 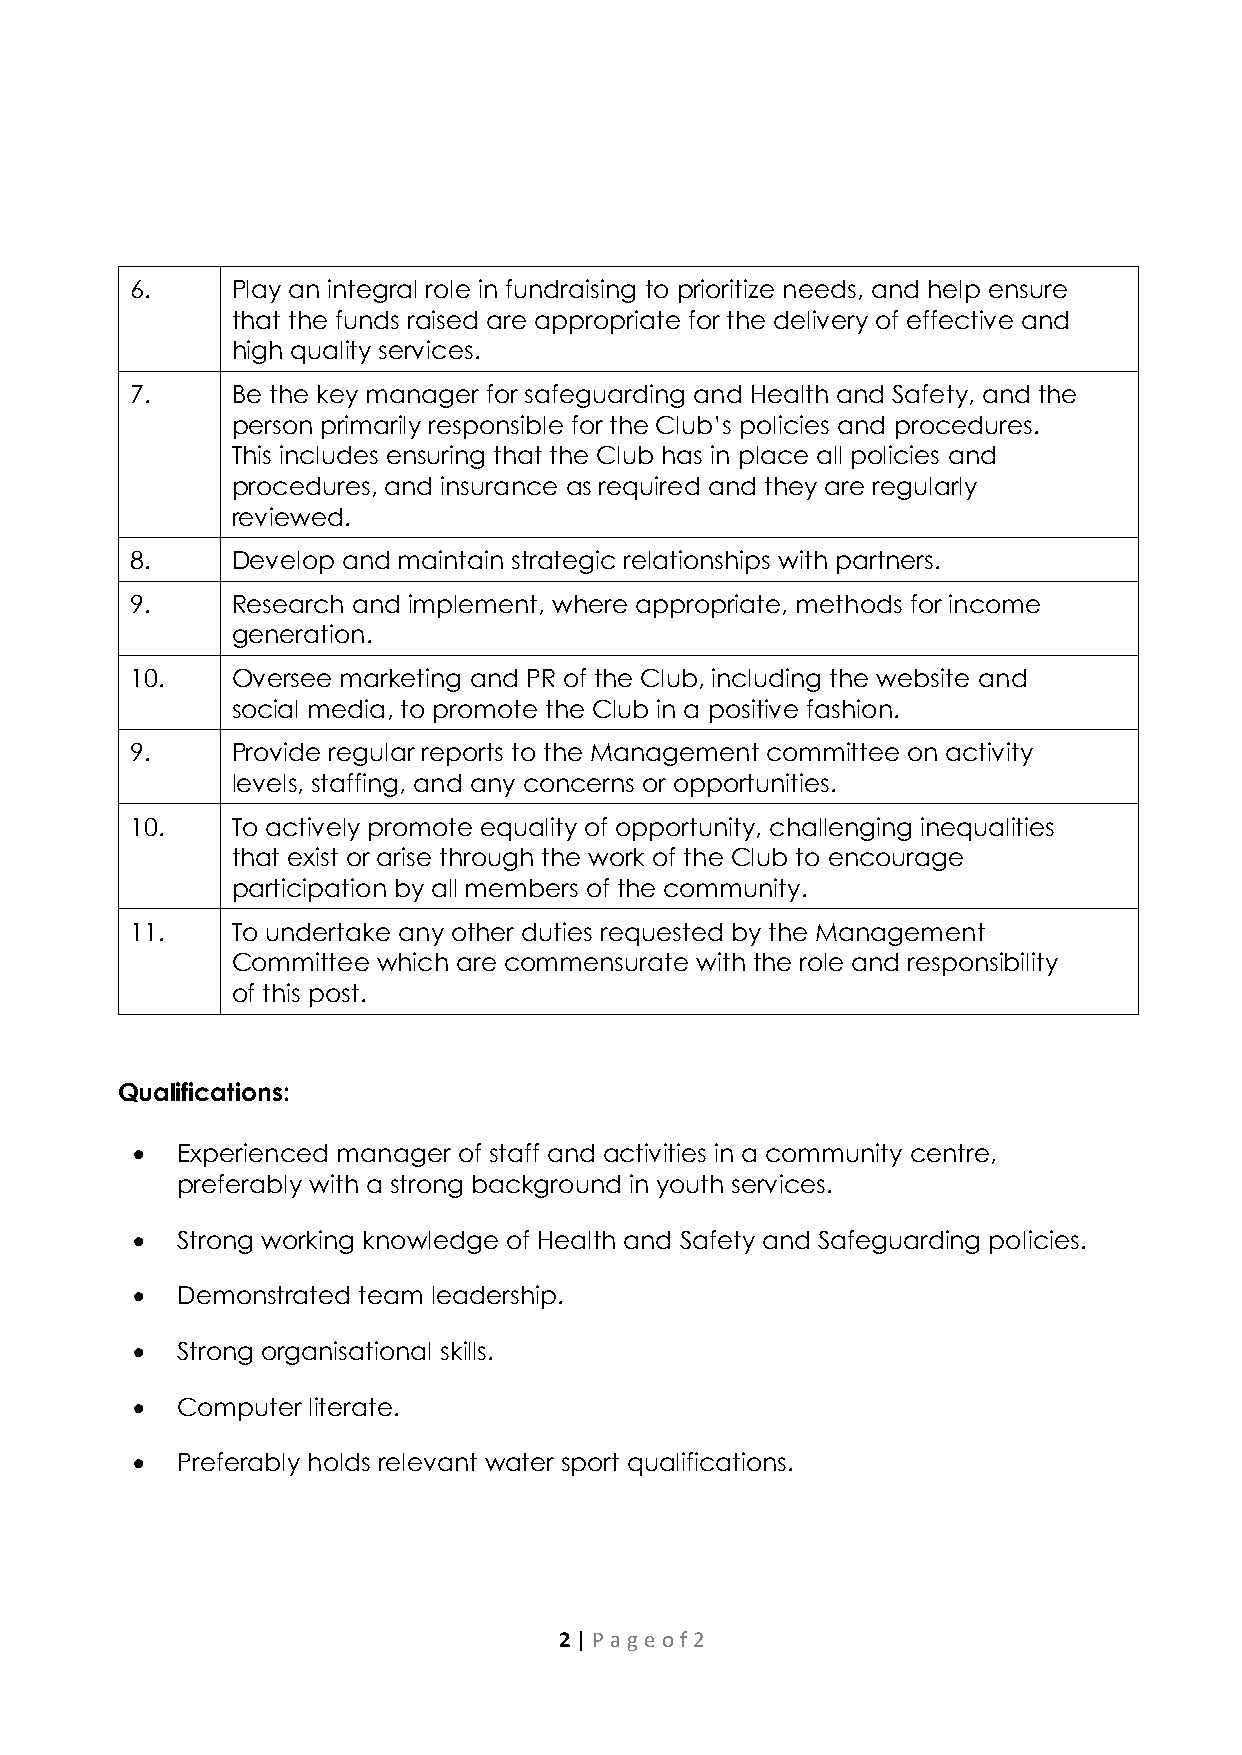 I want to click on requested, so click(x=661, y=934).
